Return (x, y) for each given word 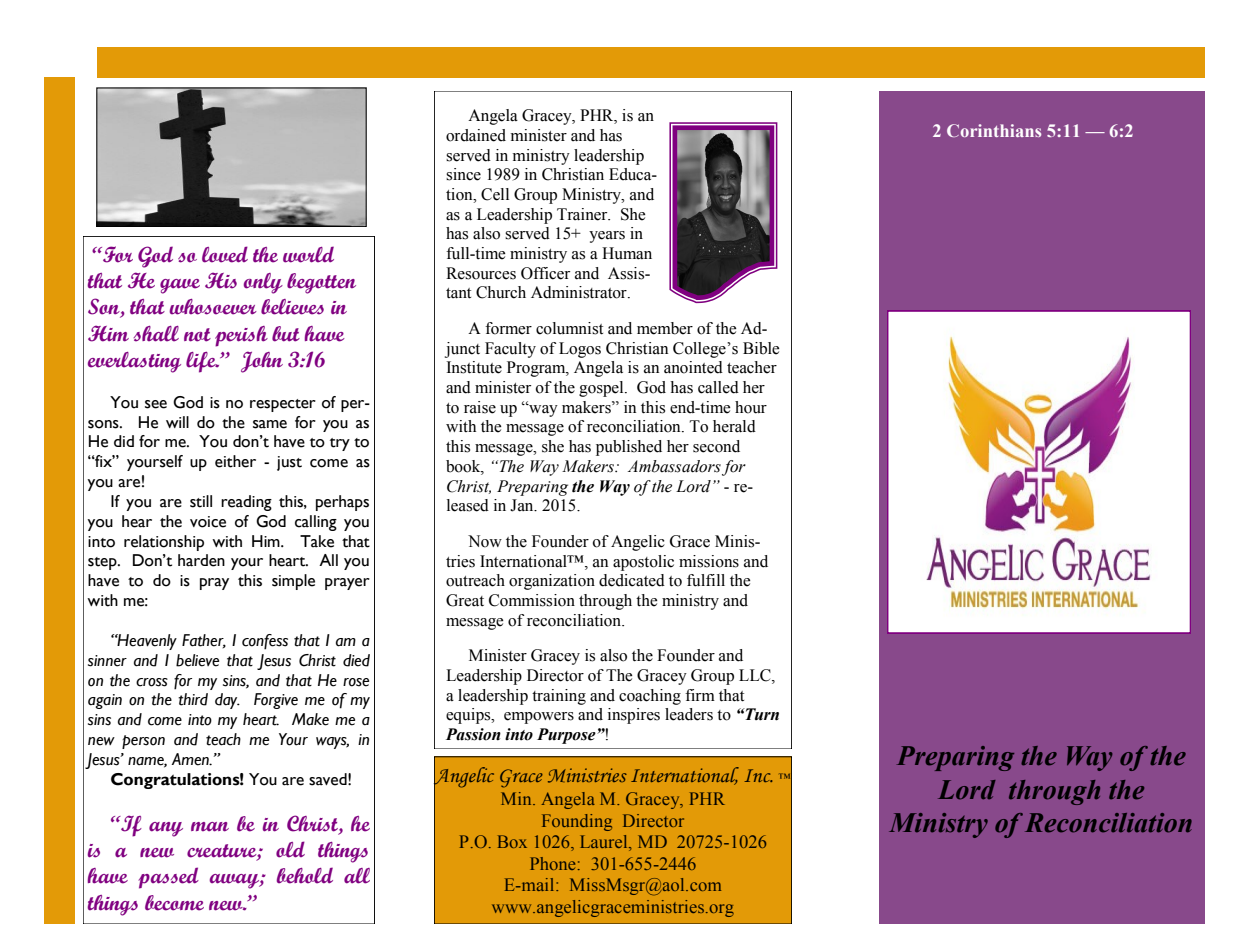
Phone (552, 863)
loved (225, 254)
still (201, 501)
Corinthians (994, 130)
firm (700, 695)
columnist (569, 328)
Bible (761, 348)
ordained (476, 135)
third (193, 699)
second (716, 446)
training (559, 697)
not (197, 335)
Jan (523, 505)
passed (168, 878)
